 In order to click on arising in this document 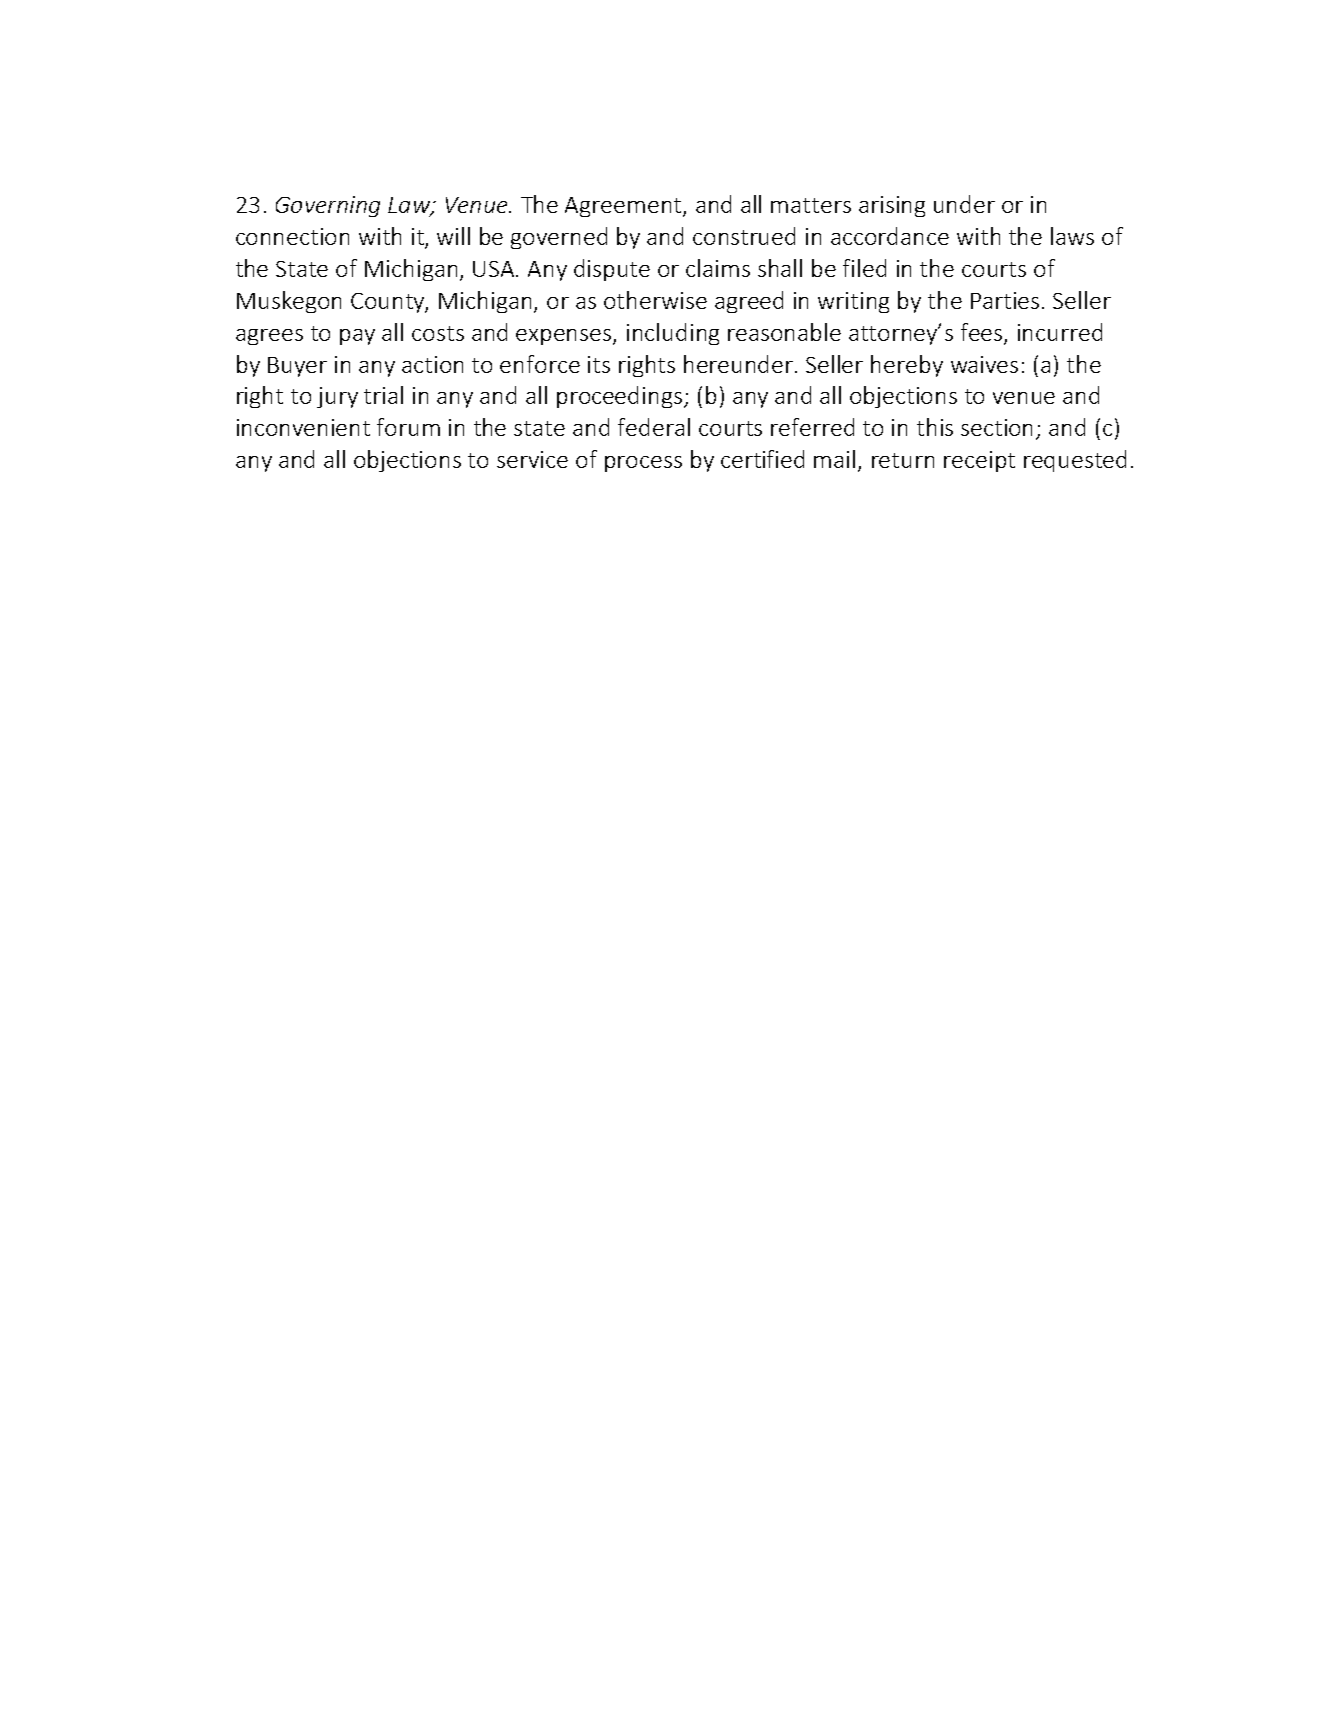, I will do `click(892, 206)`.
